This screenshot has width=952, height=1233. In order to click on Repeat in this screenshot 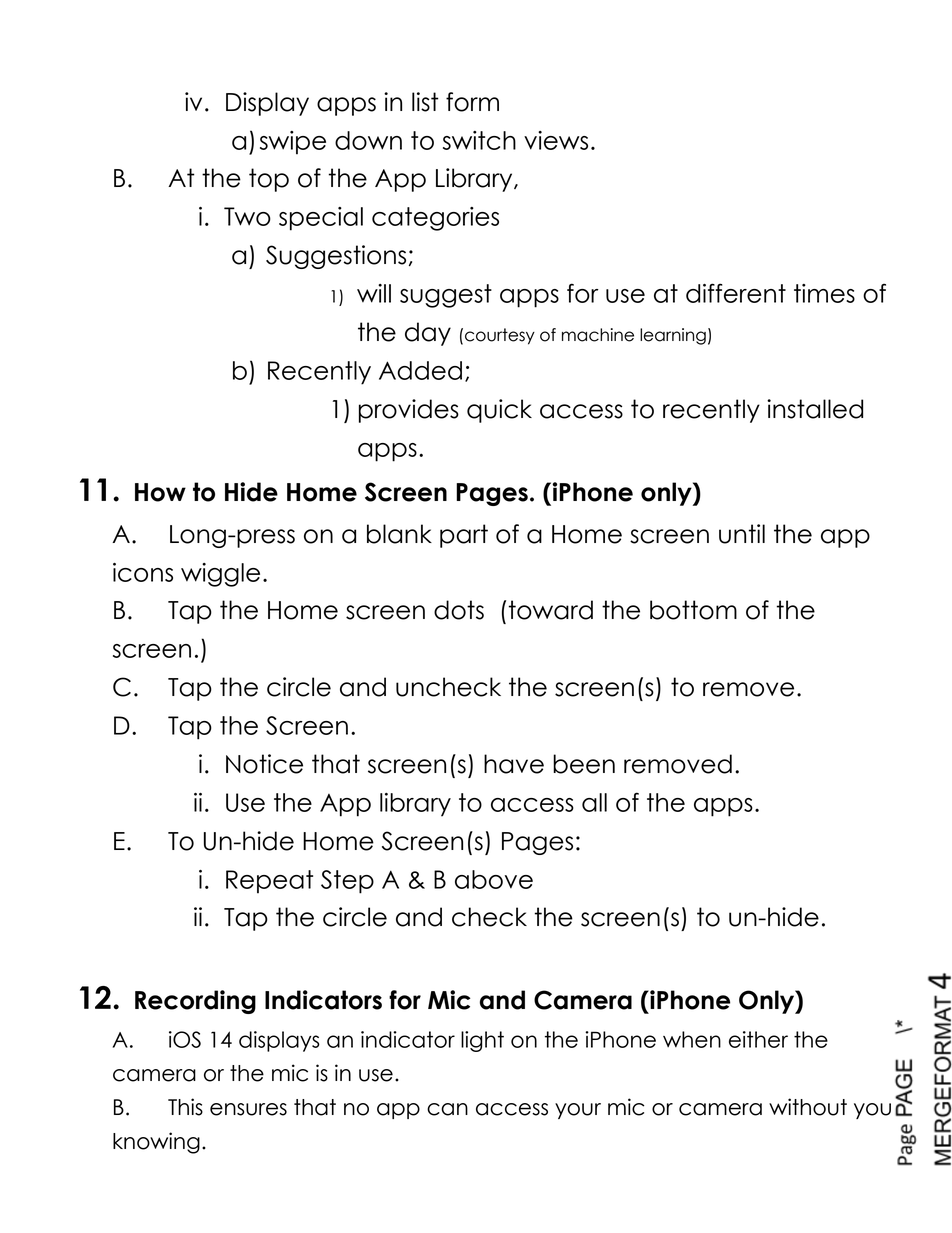, I will do `click(269, 882)`.
